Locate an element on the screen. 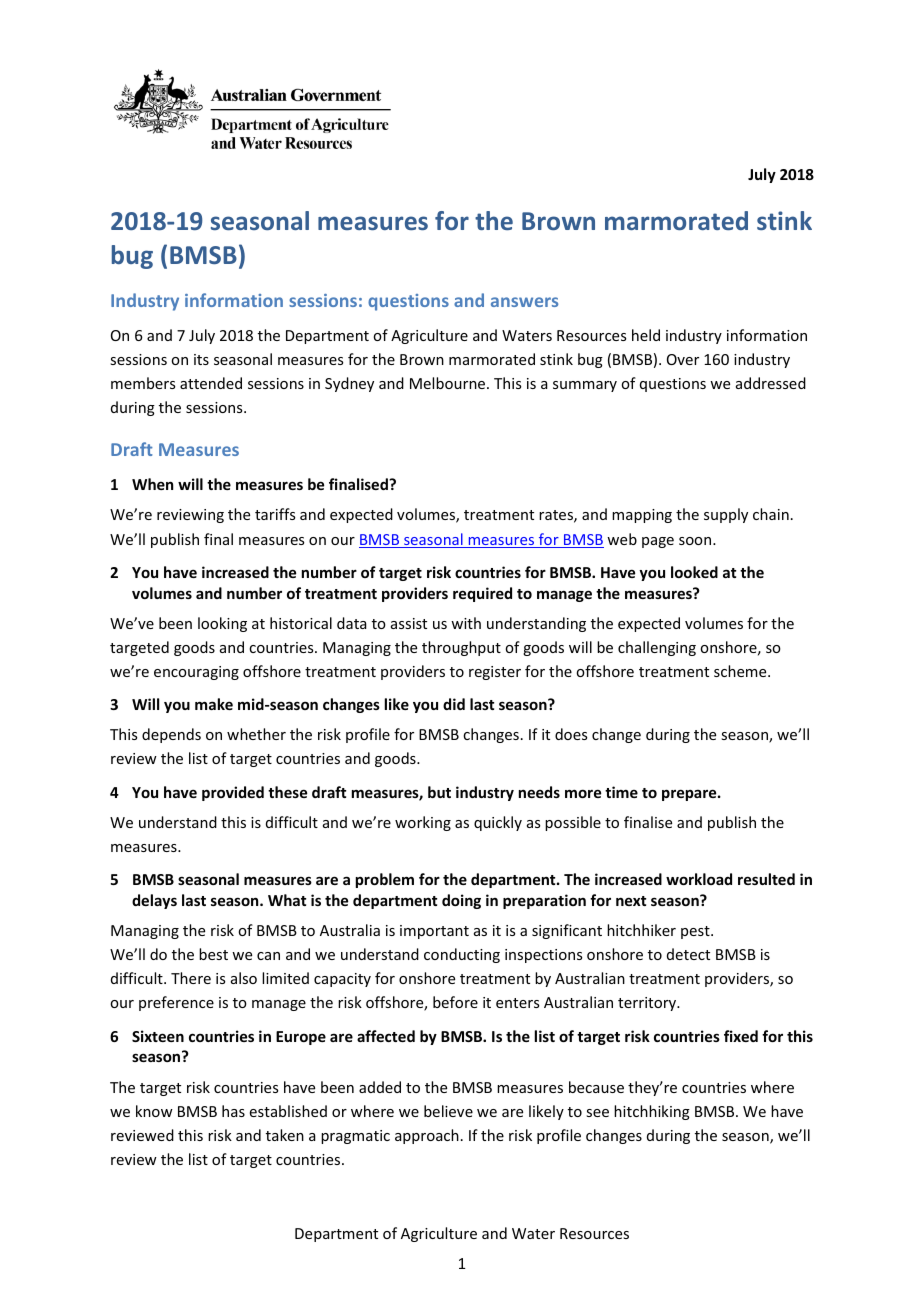 Image resolution: width=924 pixels, height=1308 pixels. believe is located at coordinates (448, 1111).
